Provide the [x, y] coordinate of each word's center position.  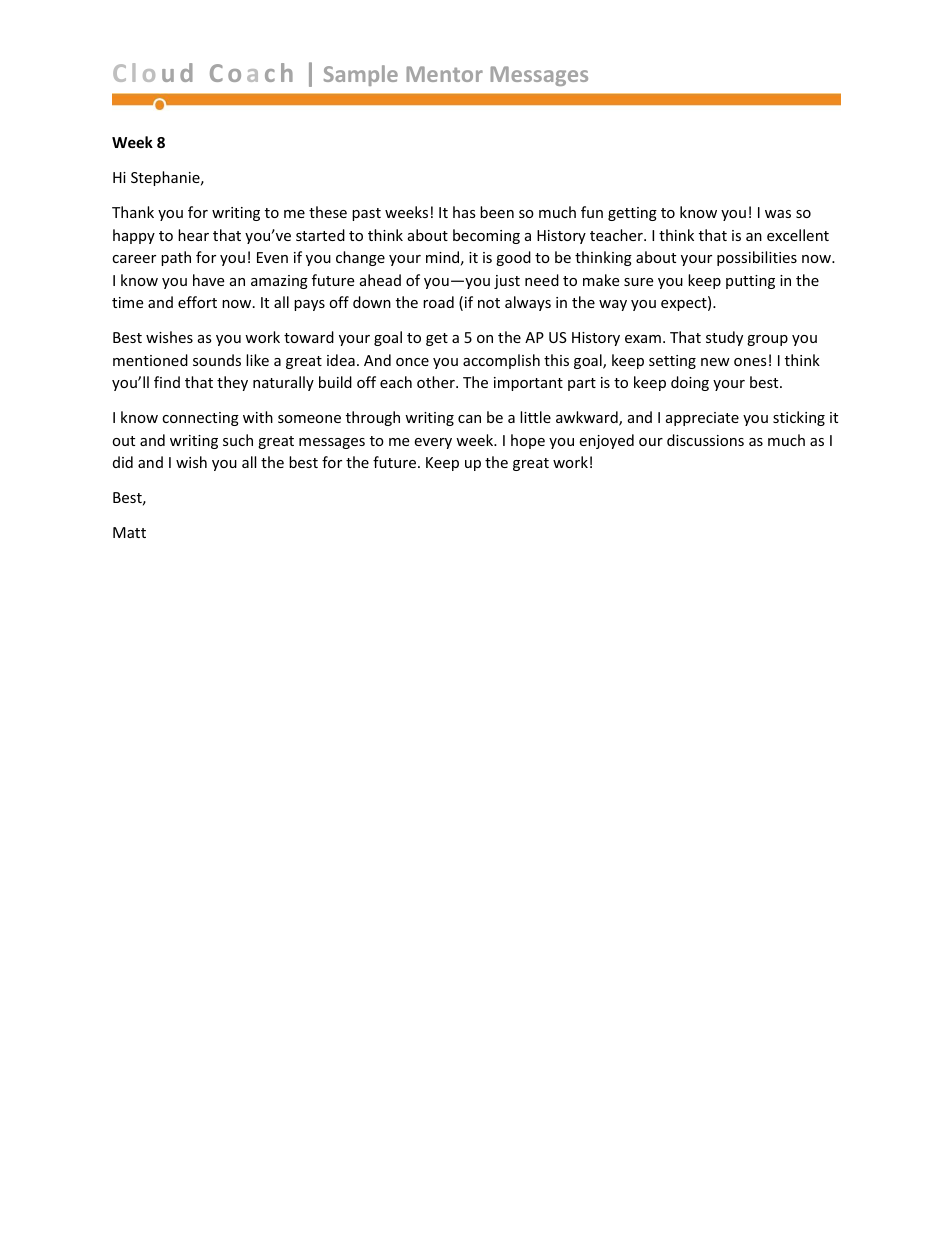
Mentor [444, 74]
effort [197, 302]
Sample [361, 75]
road [438, 302]
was [778, 214]
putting [750, 282]
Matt [129, 532]
